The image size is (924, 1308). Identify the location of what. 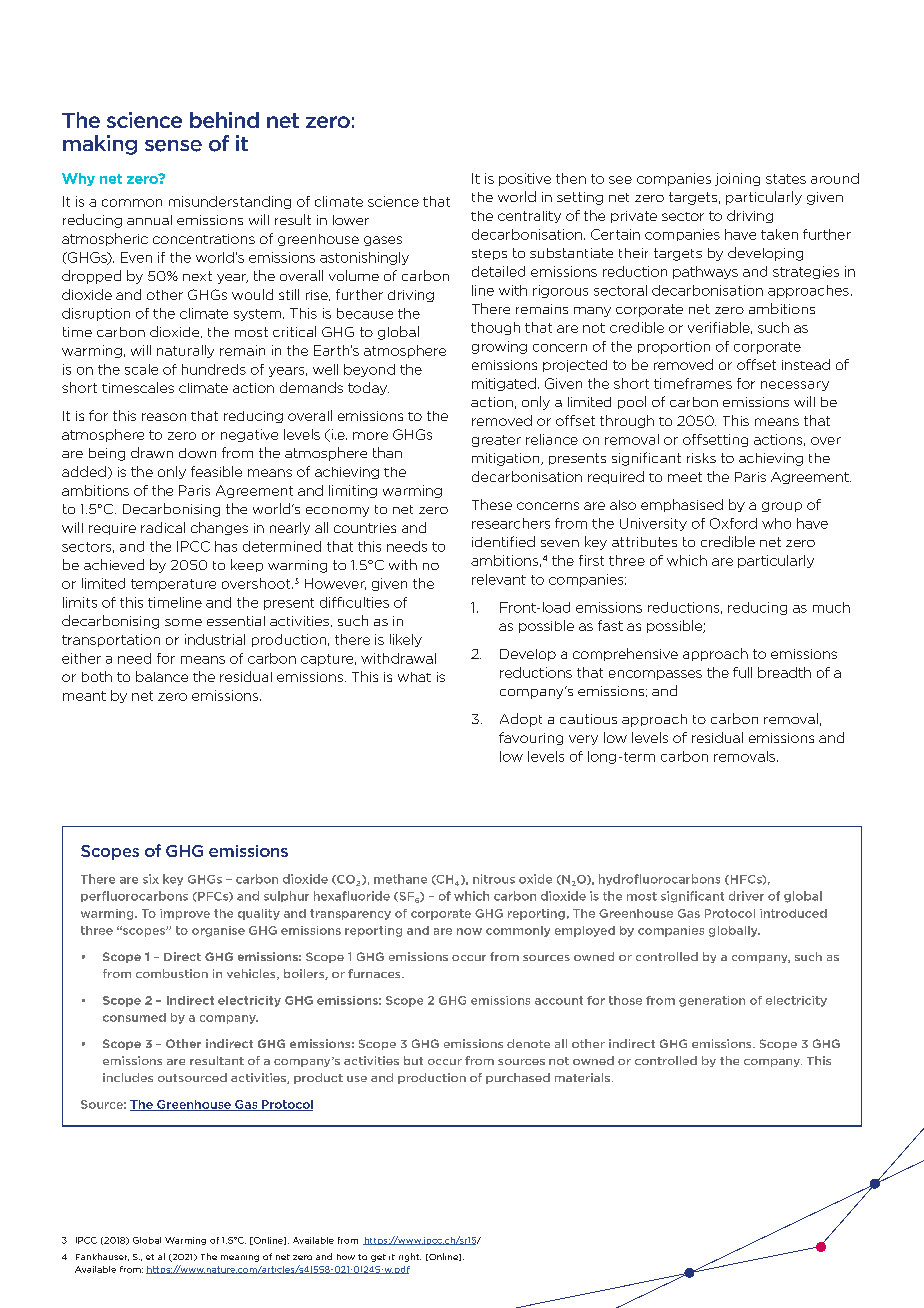
(414, 677).
